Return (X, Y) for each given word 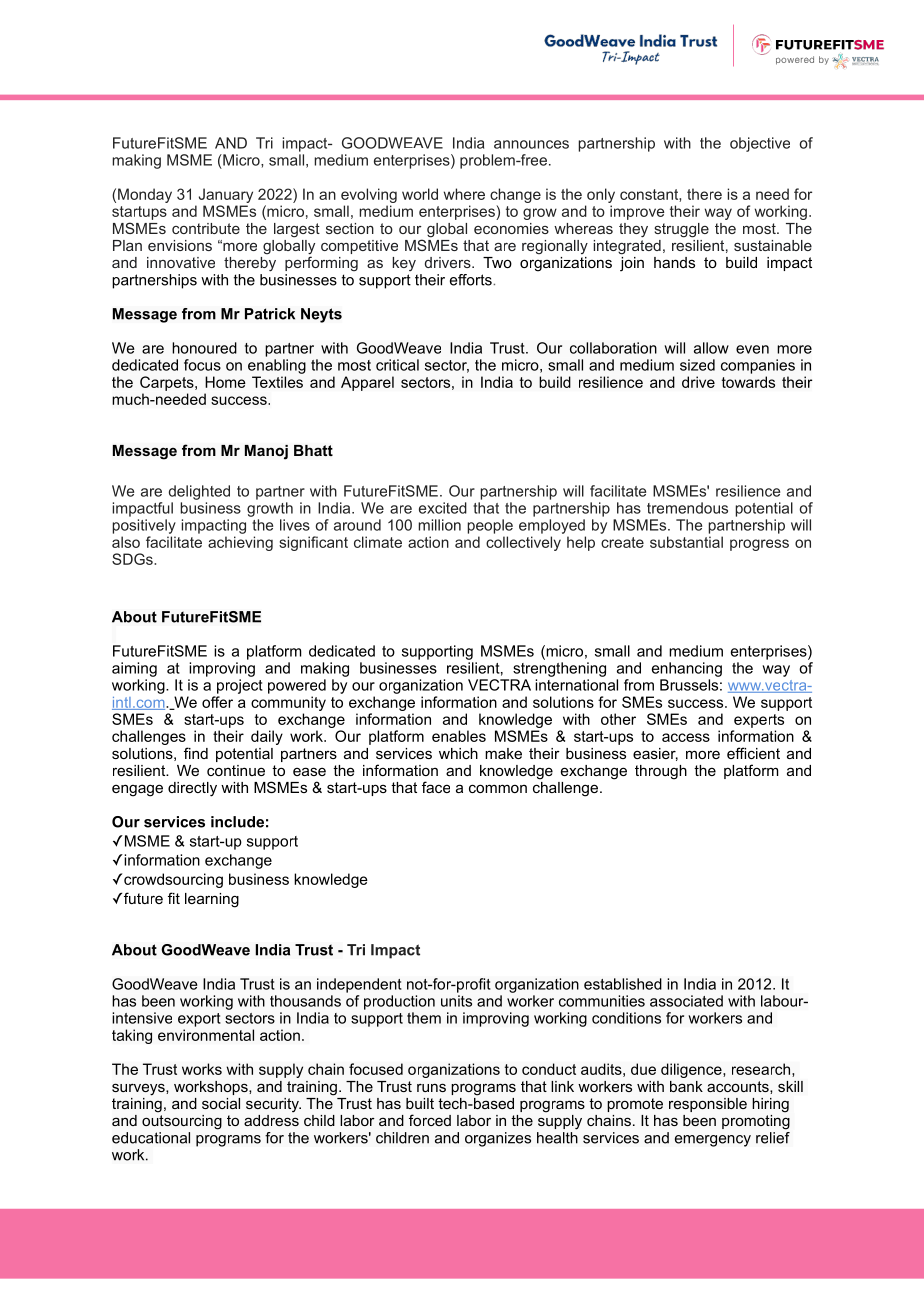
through (661, 772)
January (226, 195)
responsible (708, 1105)
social (221, 1103)
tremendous (687, 508)
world (420, 194)
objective (760, 144)
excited (443, 508)
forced (430, 1120)
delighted (199, 492)
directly (192, 789)
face (436, 787)
